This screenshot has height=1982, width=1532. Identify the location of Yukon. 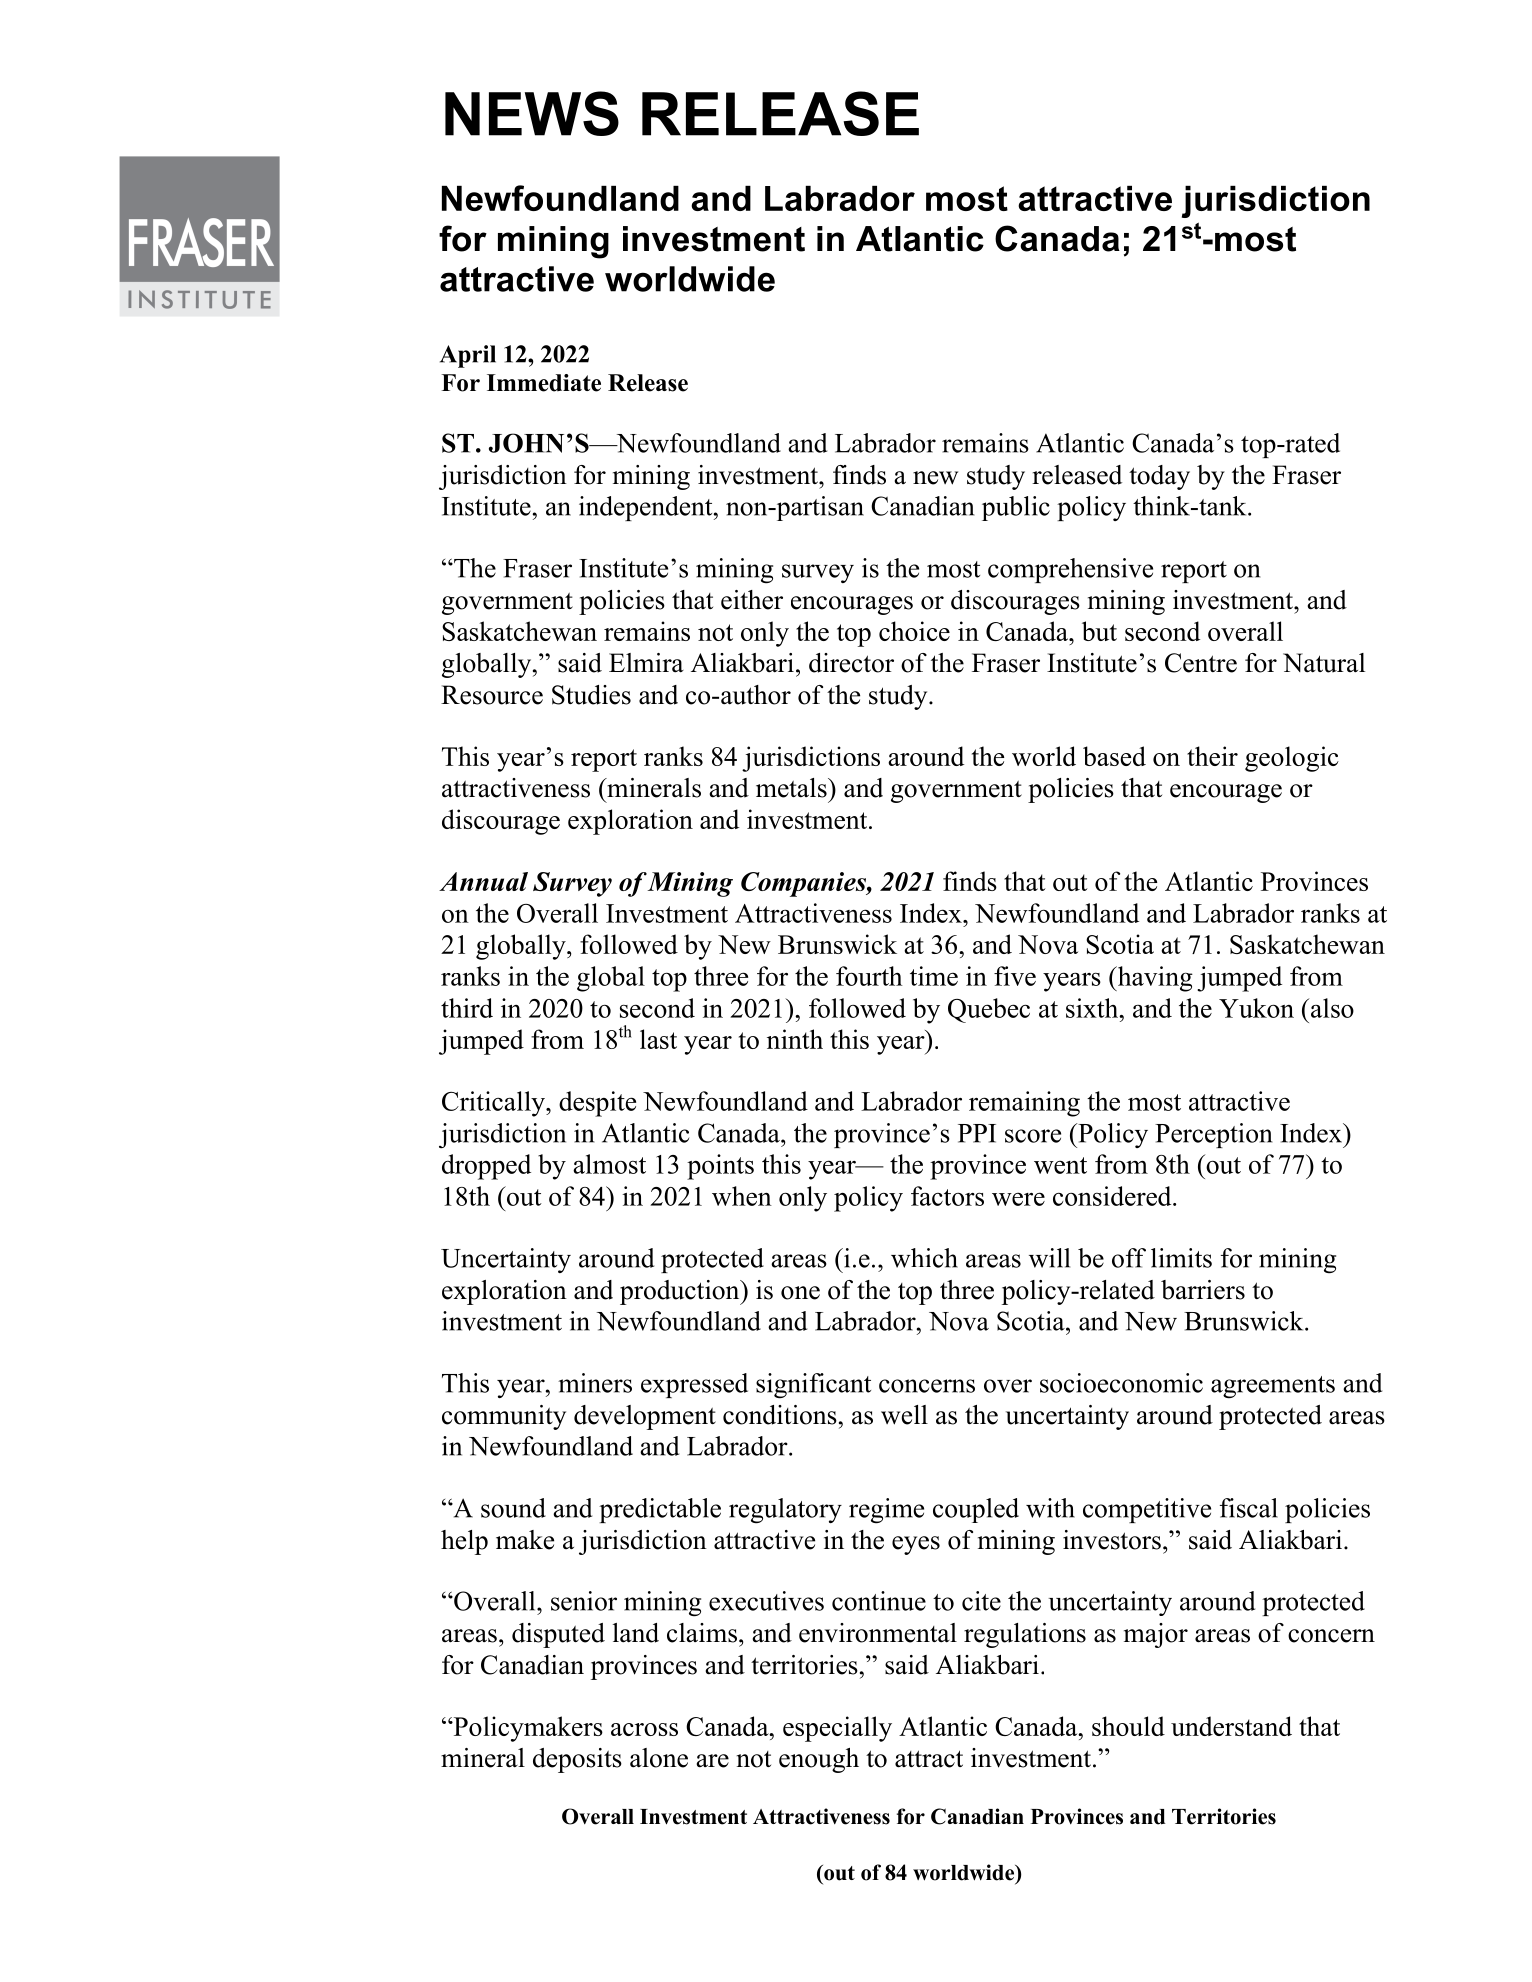
(1256, 1008).
